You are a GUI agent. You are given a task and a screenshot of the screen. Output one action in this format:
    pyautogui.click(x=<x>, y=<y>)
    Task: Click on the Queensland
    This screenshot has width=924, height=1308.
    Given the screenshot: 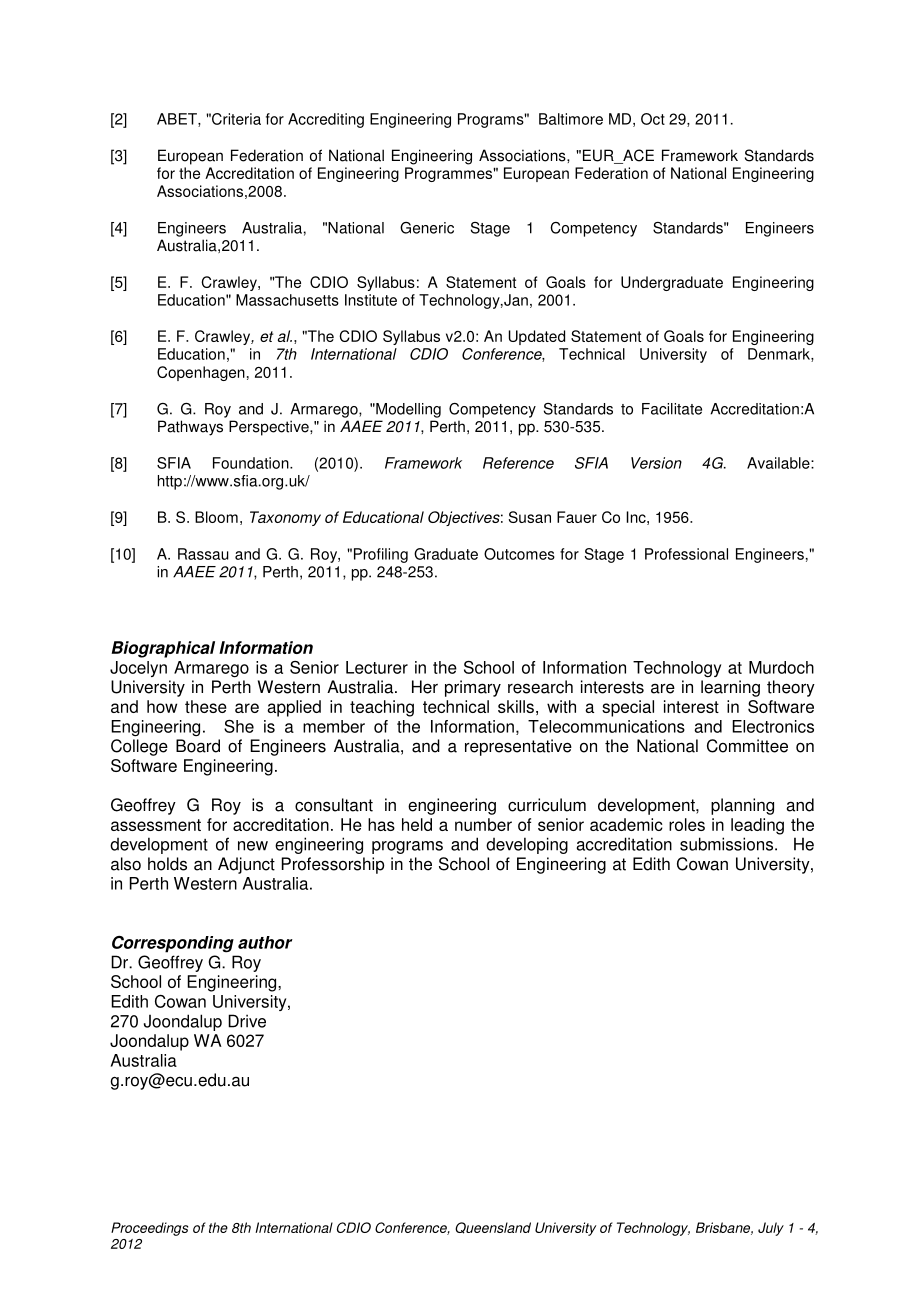 What is the action you would take?
    pyautogui.click(x=493, y=1228)
